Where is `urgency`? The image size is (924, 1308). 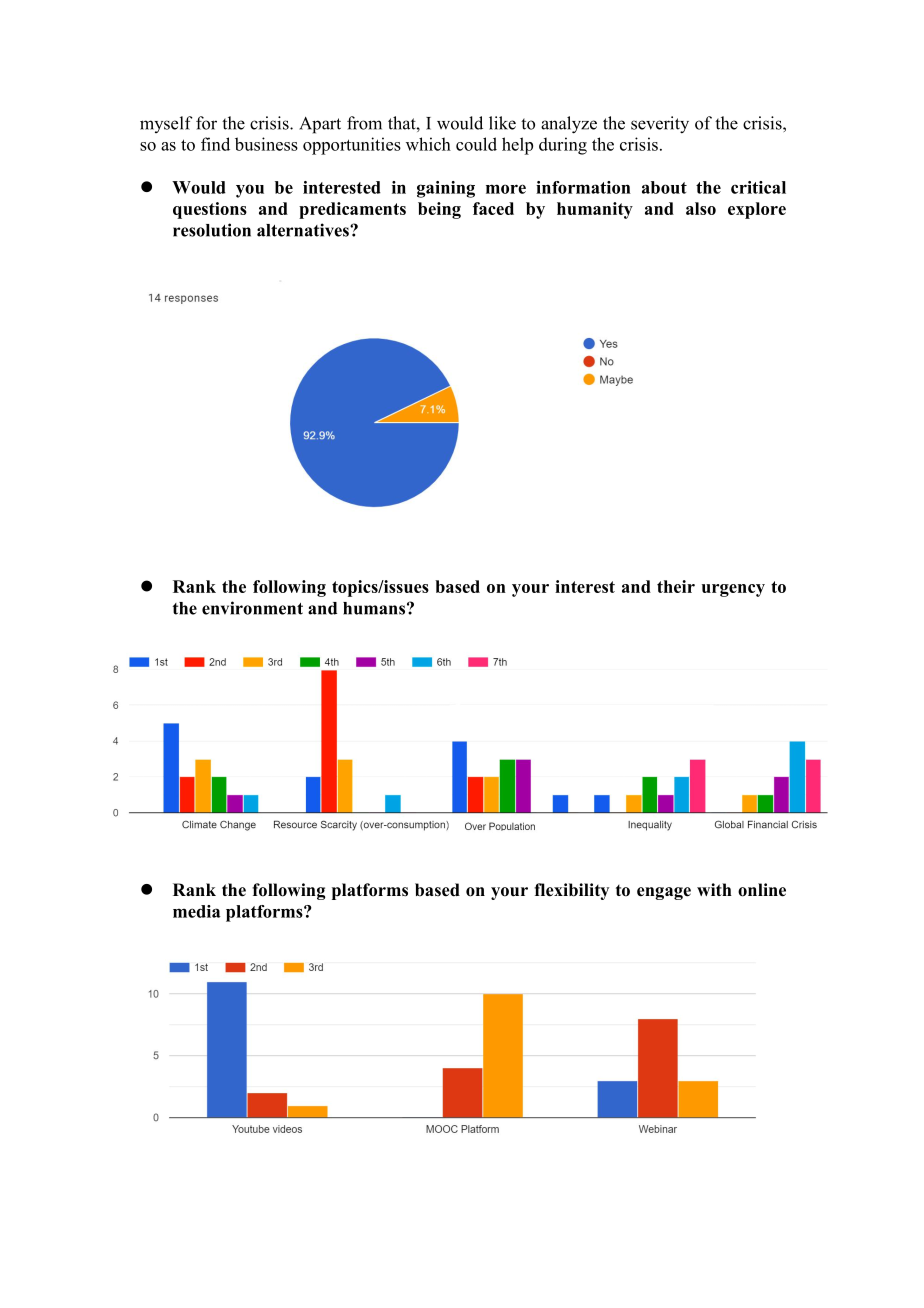 urgency is located at coordinates (733, 590).
